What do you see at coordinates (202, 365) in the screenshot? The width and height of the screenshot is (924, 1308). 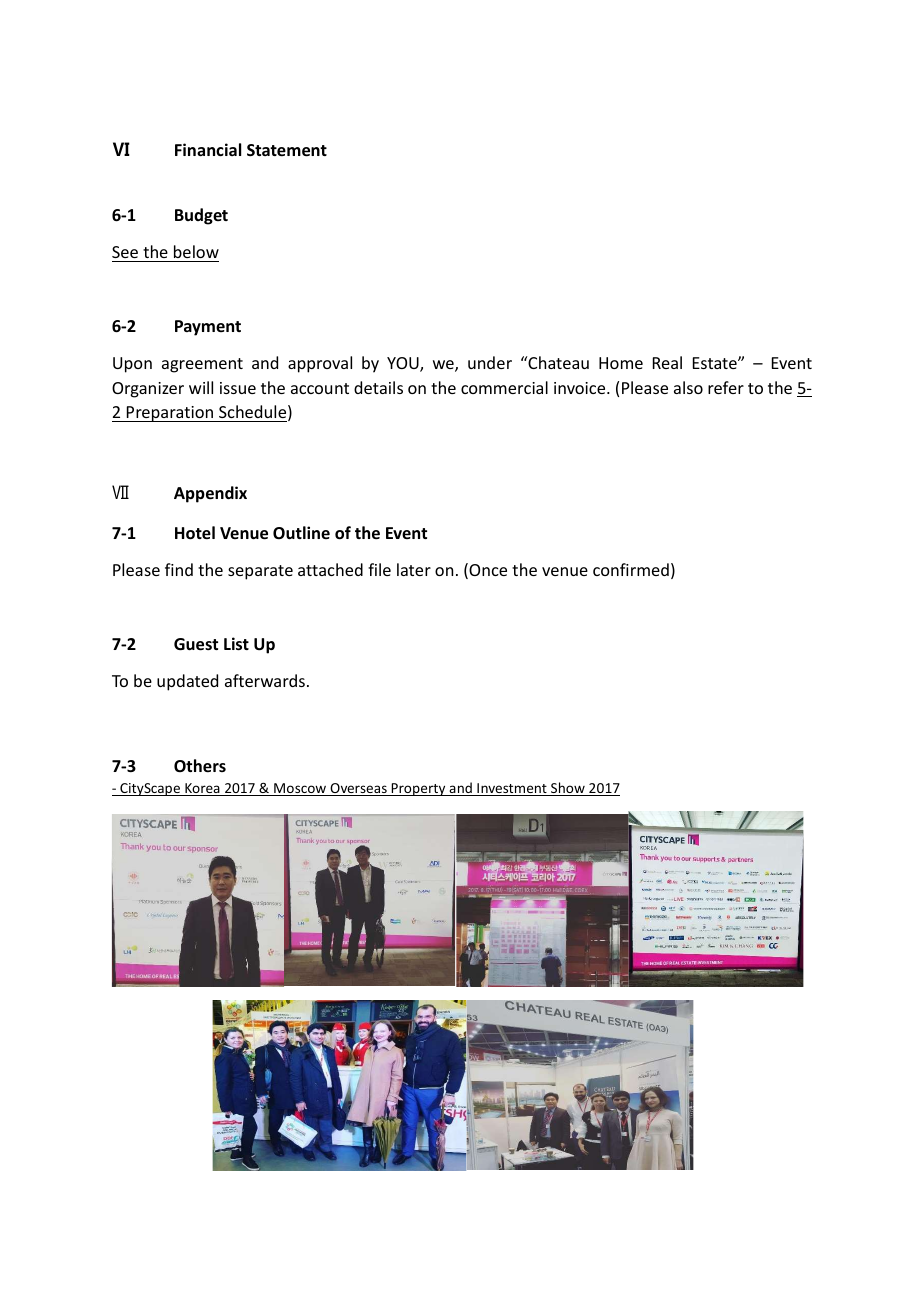 I see `agreement` at bounding box center [202, 365].
